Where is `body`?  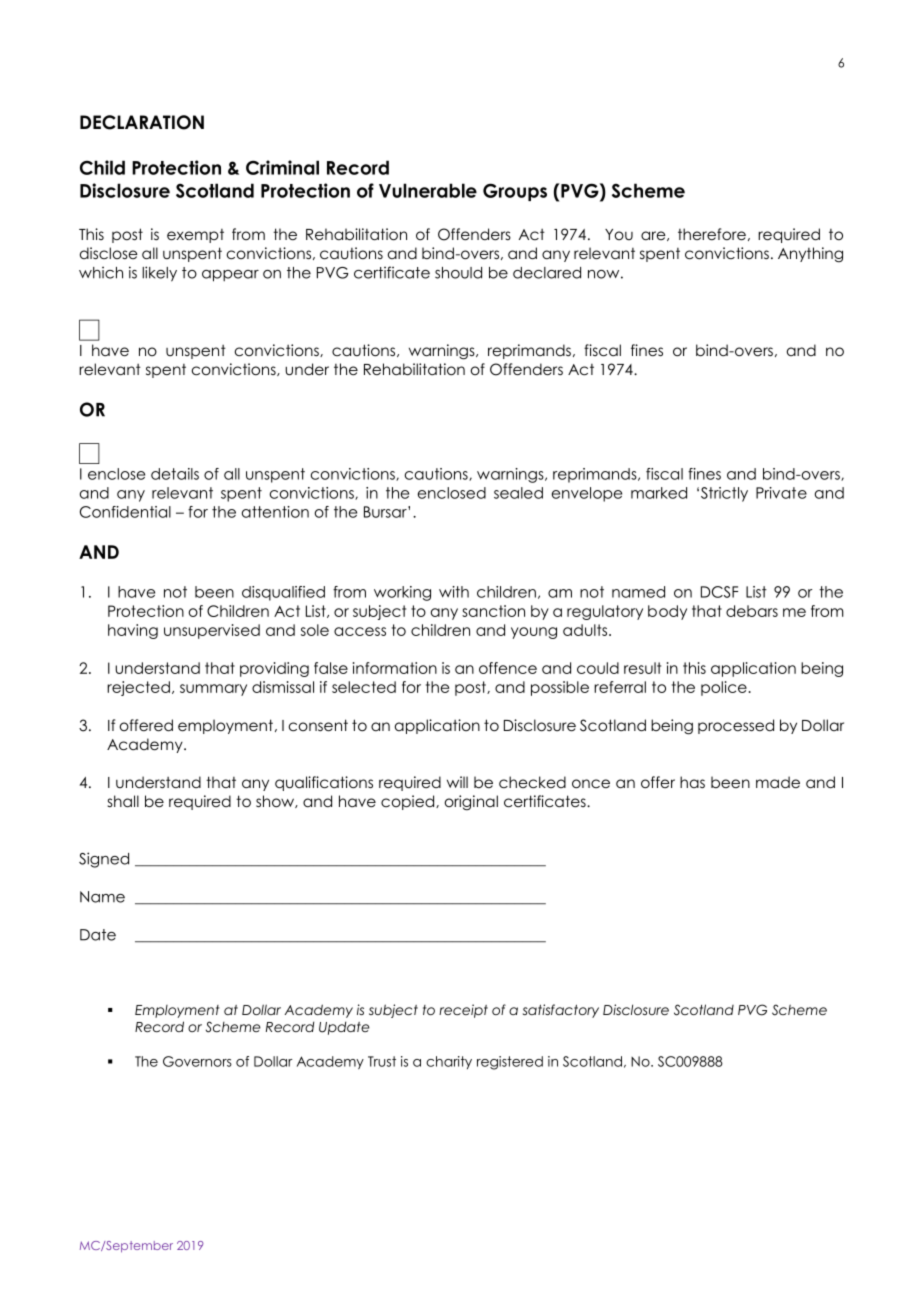 body is located at coordinates (667, 612).
